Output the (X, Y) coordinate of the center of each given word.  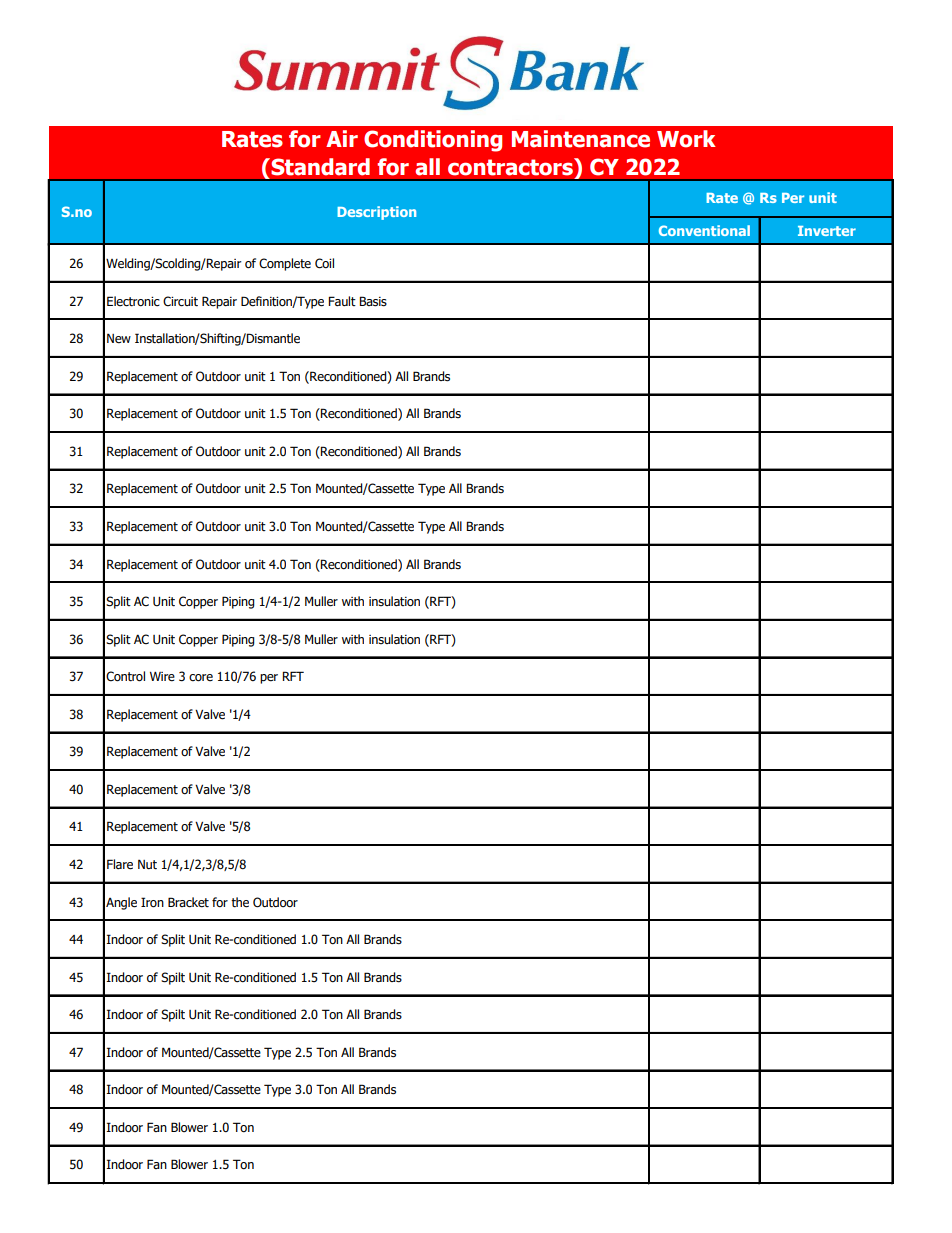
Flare (120, 864)
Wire (162, 677)
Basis (373, 301)
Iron (152, 902)
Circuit (180, 301)
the (240, 902)
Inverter (827, 231)
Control (125, 676)
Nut (147, 864)
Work (686, 139)
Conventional (704, 230)
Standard (319, 167)
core (201, 678)
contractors (512, 167)
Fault (342, 301)
